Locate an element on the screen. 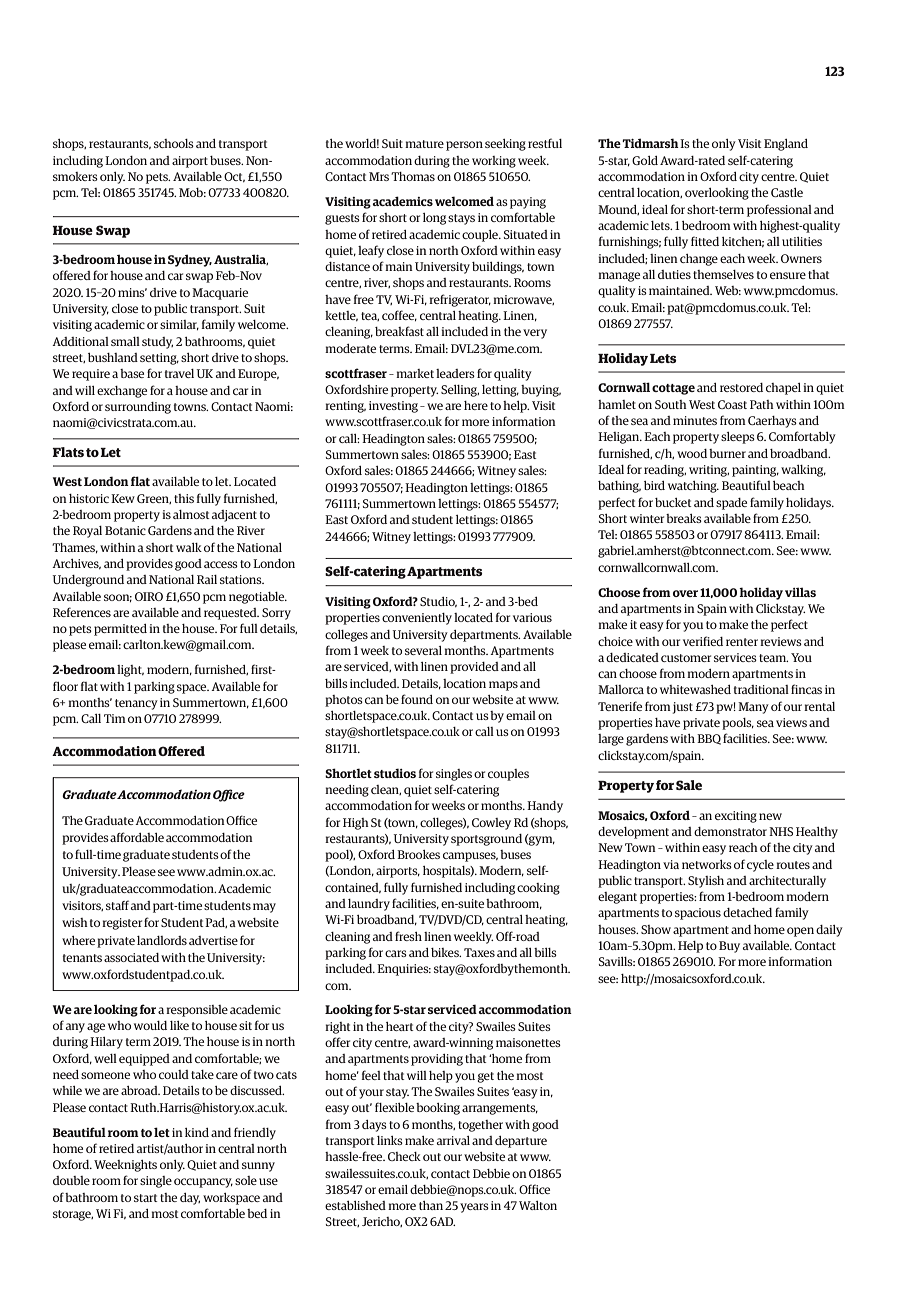 The width and height of the screenshot is (924, 1308). schools is located at coordinates (174, 143).
